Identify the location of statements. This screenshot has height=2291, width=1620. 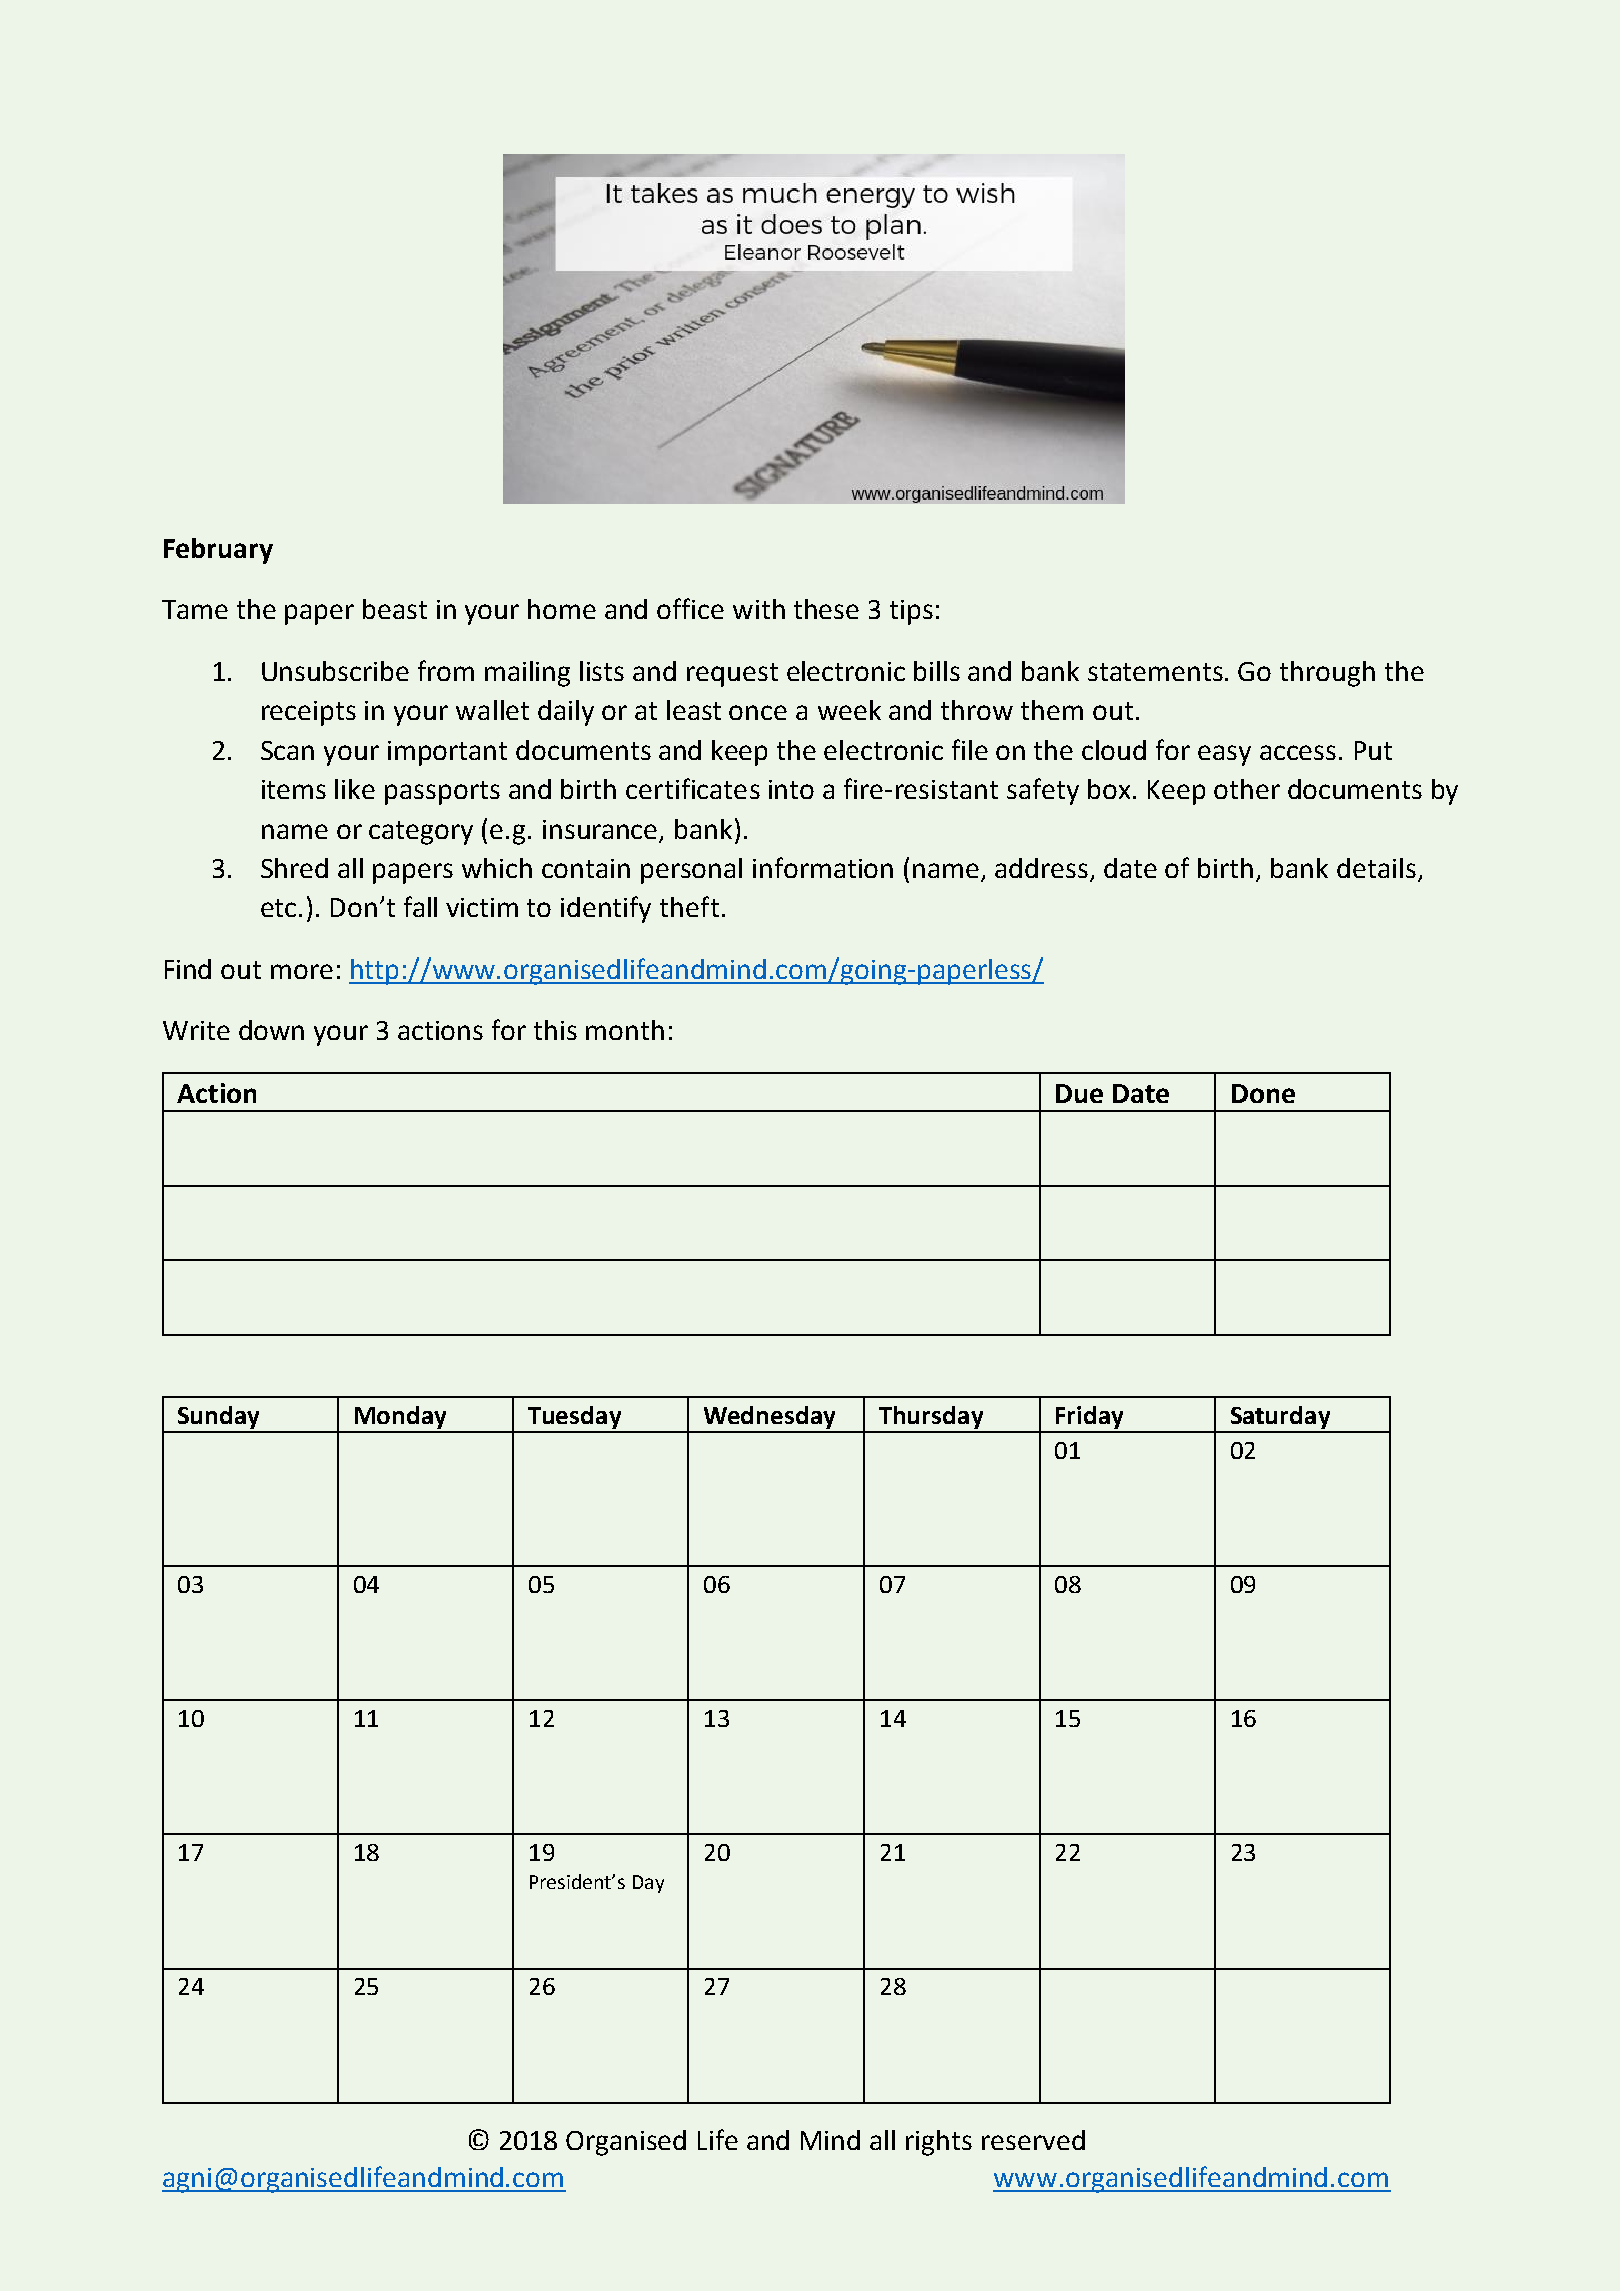
(1157, 672).
